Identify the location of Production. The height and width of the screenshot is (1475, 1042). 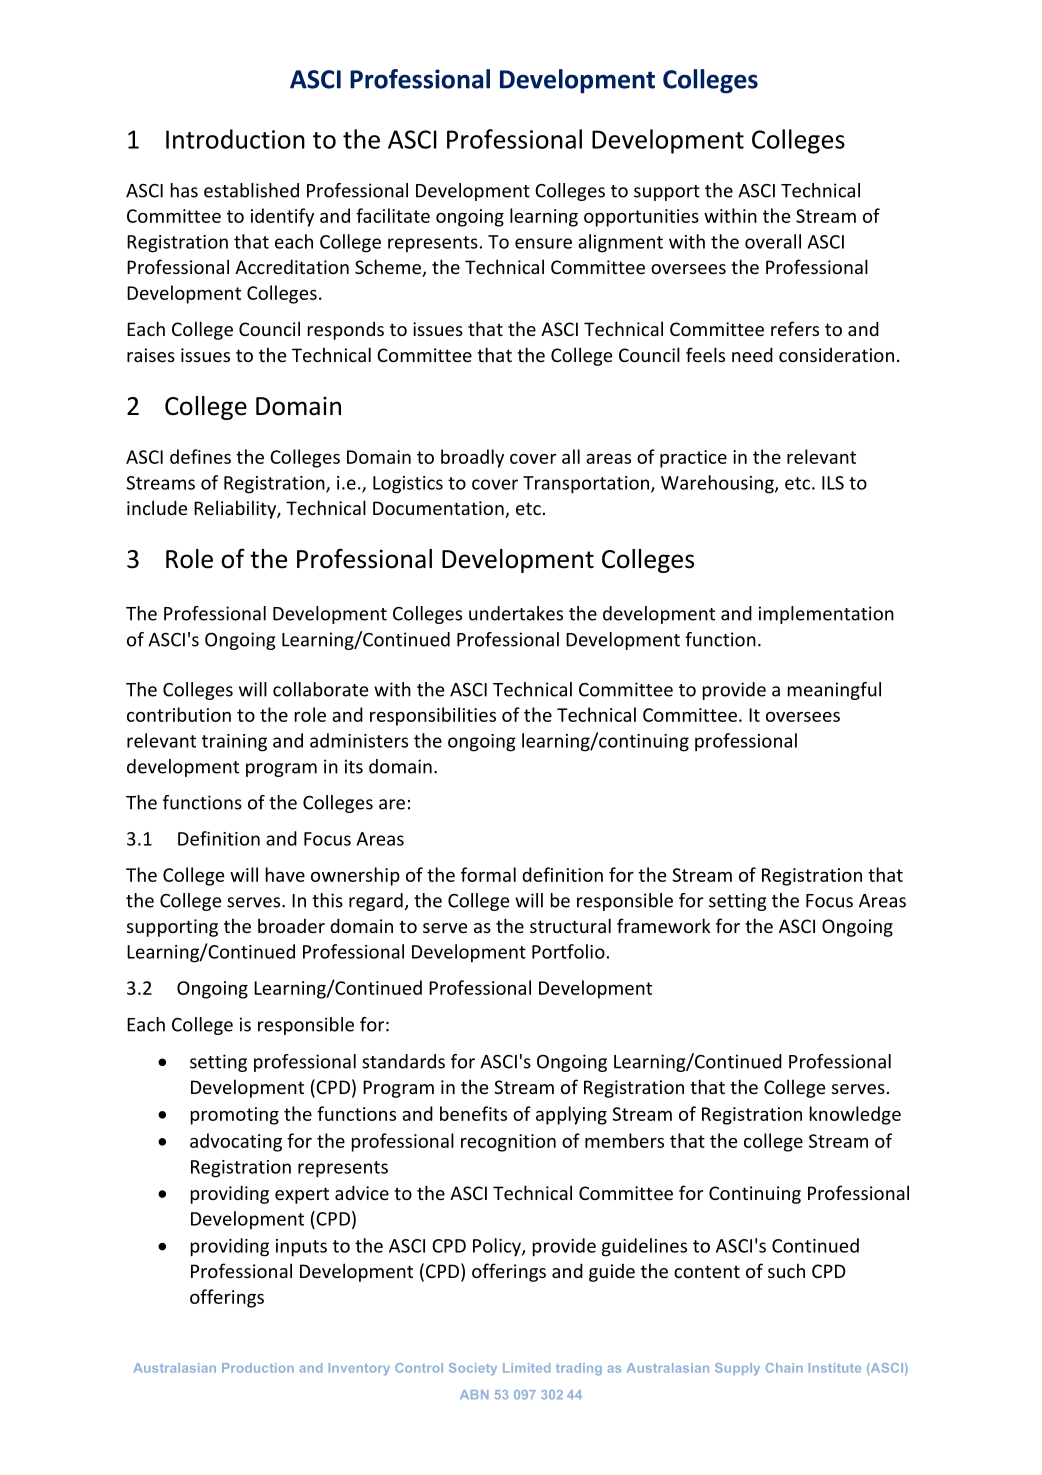
(258, 1368).
